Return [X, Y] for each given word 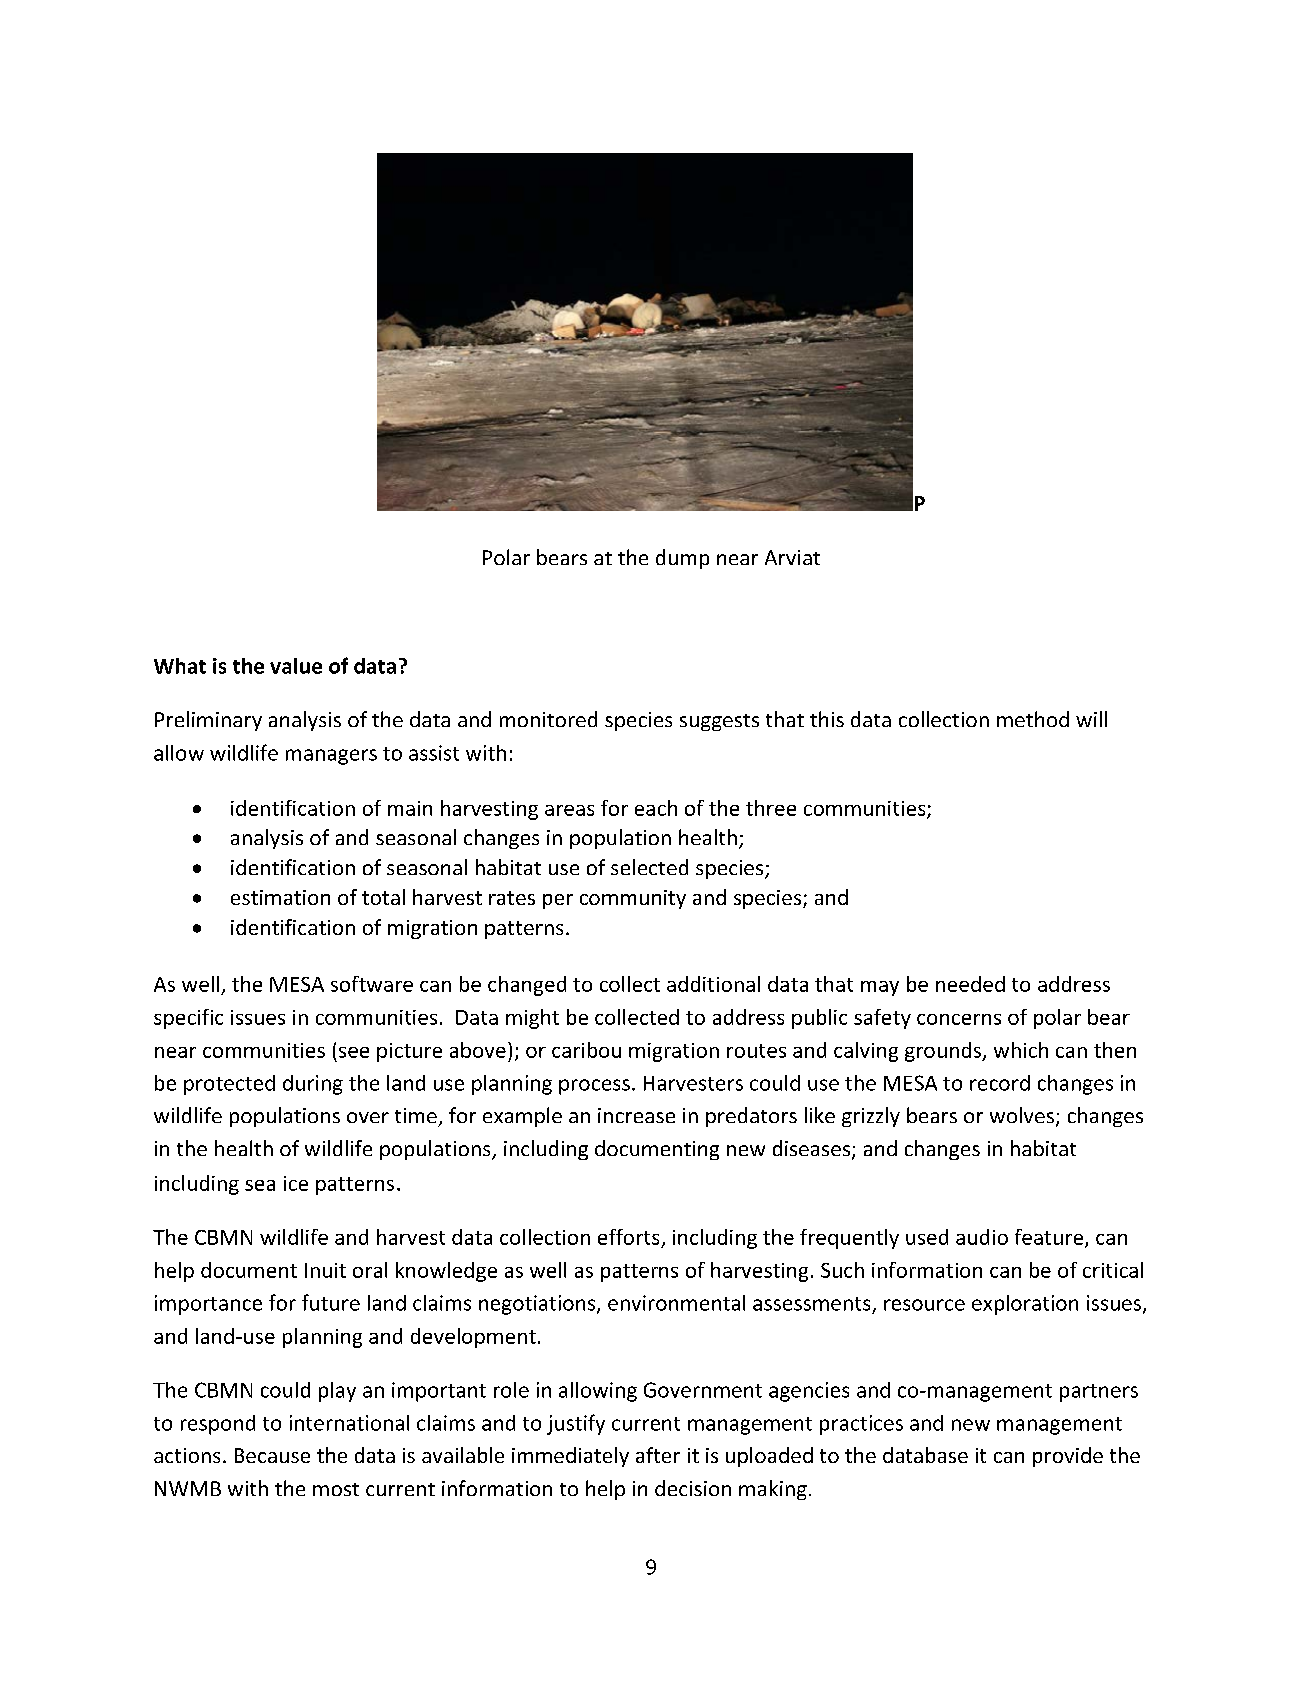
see [354, 1052]
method [1033, 719]
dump [682, 559]
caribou [586, 1050]
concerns [959, 1019]
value [296, 666]
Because [272, 1455]
